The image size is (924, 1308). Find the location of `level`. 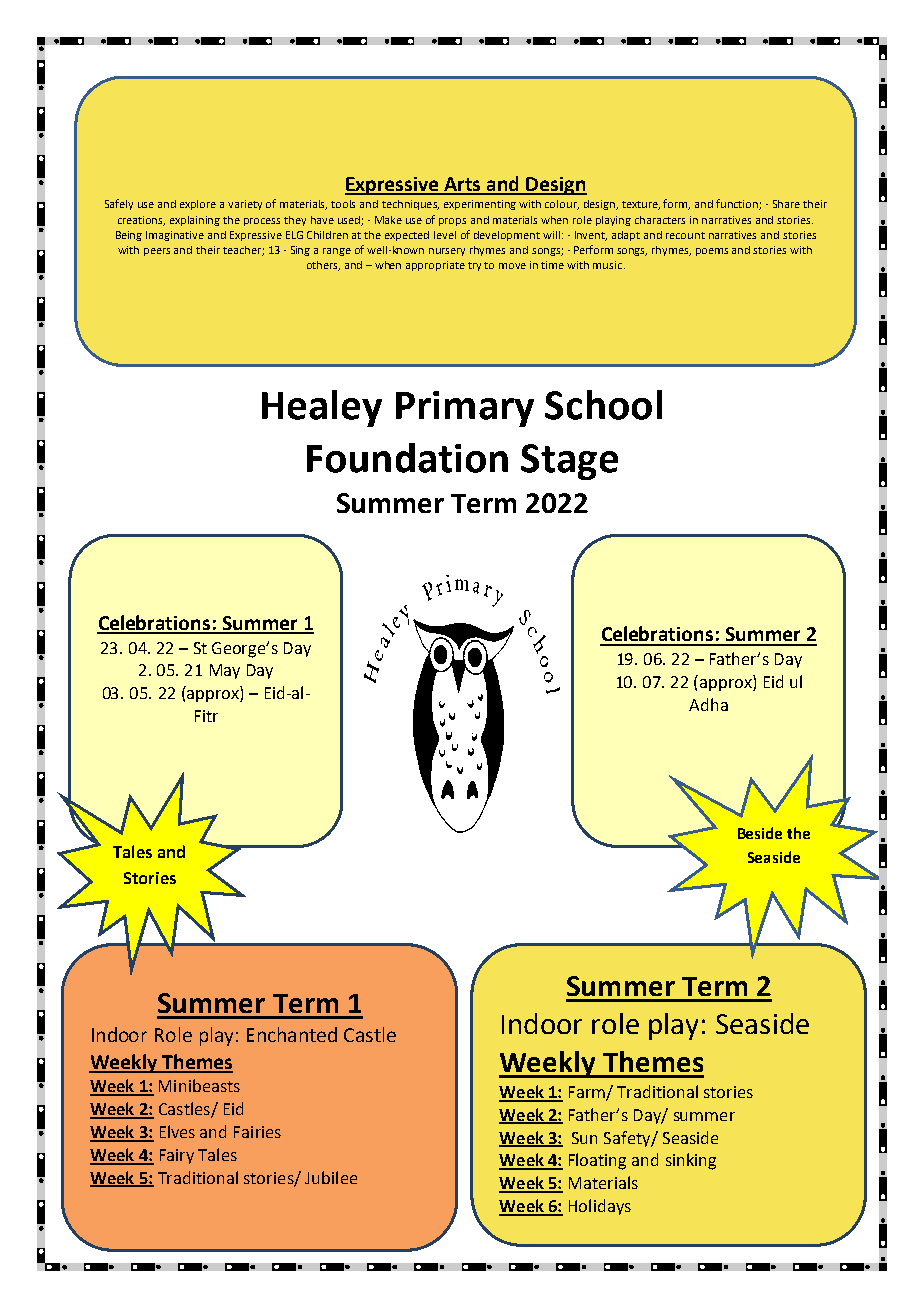

level is located at coordinates (445, 235).
